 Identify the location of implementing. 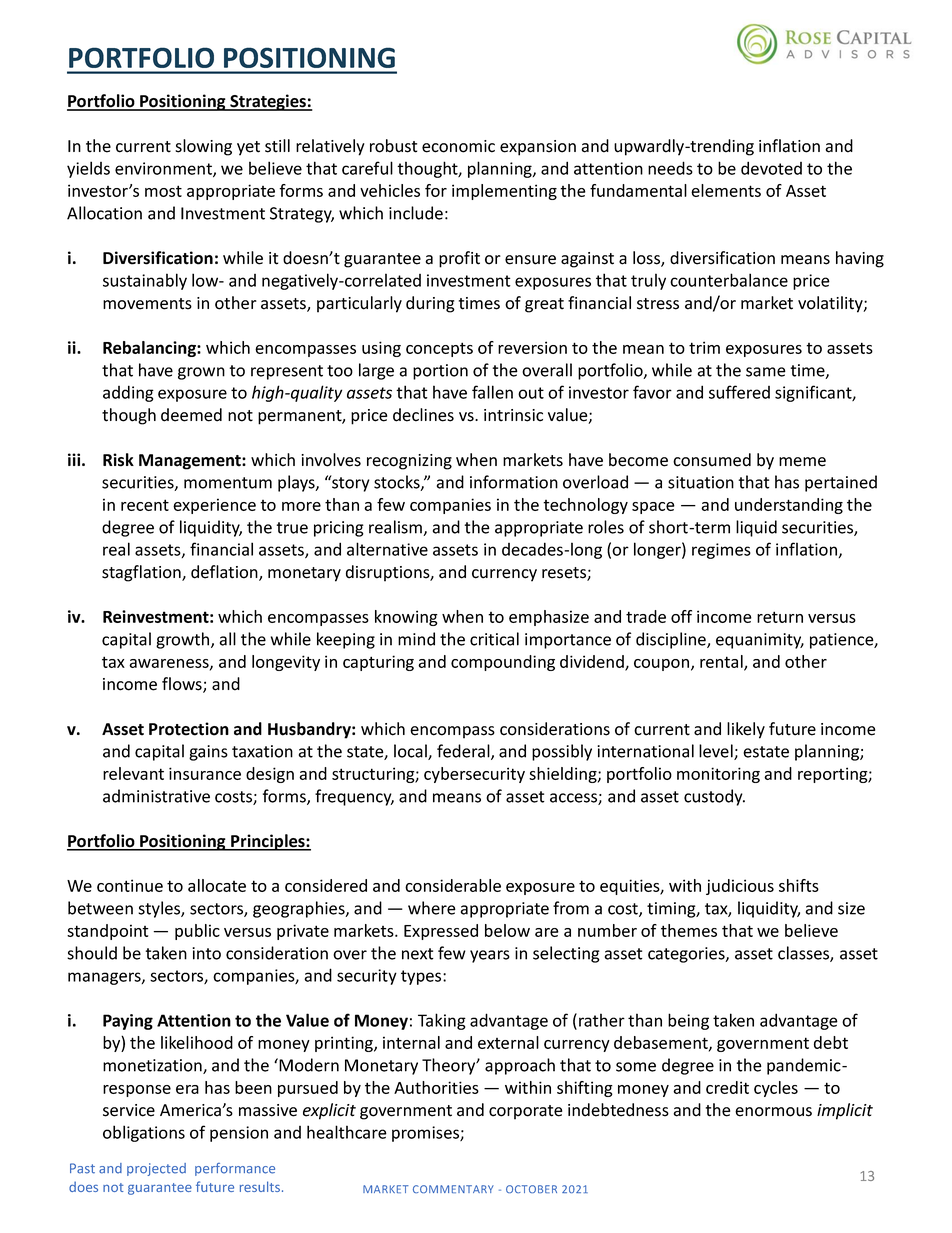
(504, 192).
